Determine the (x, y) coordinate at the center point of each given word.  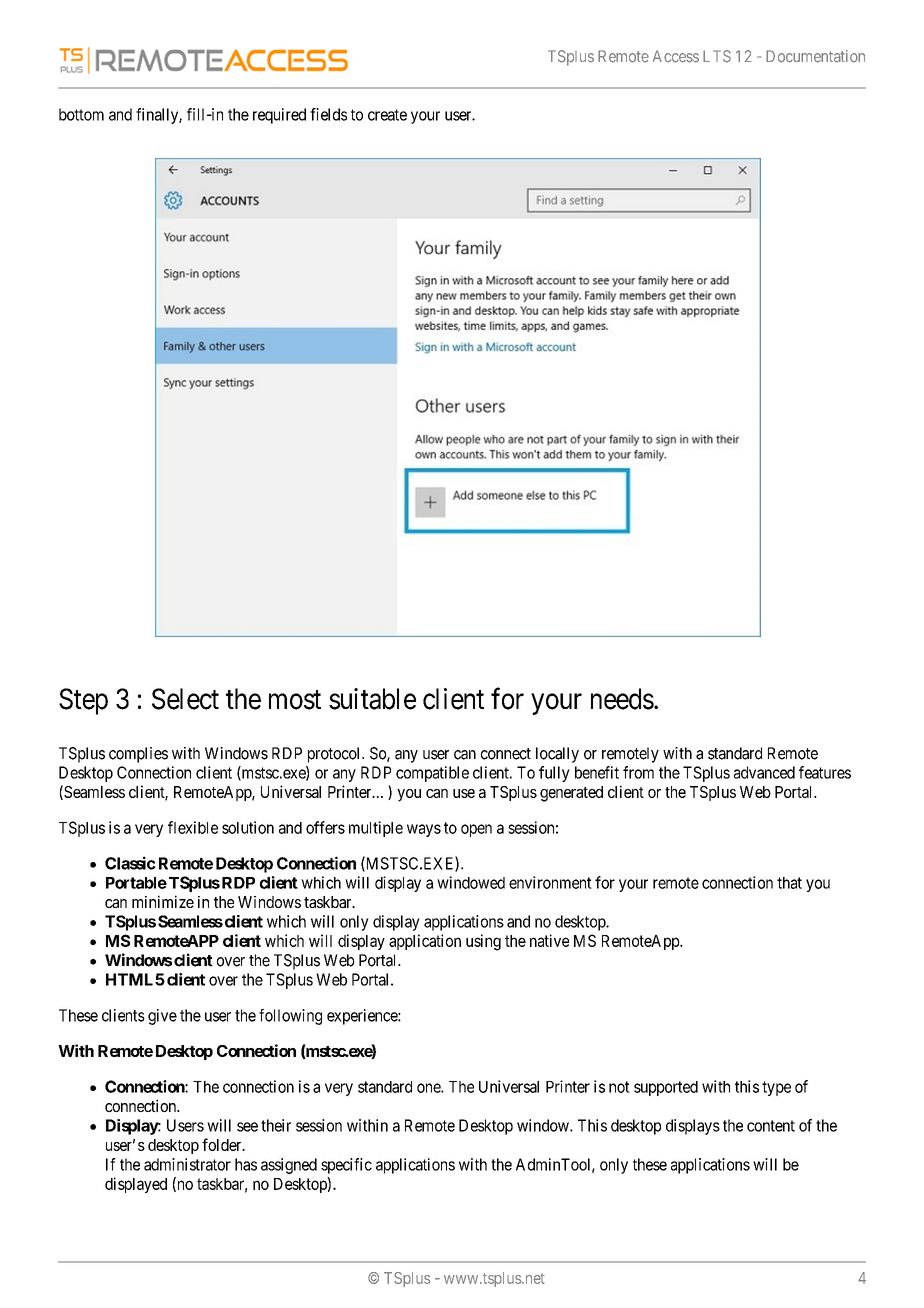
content (771, 1126)
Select (185, 699)
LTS (717, 56)
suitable (372, 699)
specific (346, 1166)
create (387, 115)
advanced (764, 772)
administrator (187, 1164)
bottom (81, 114)
